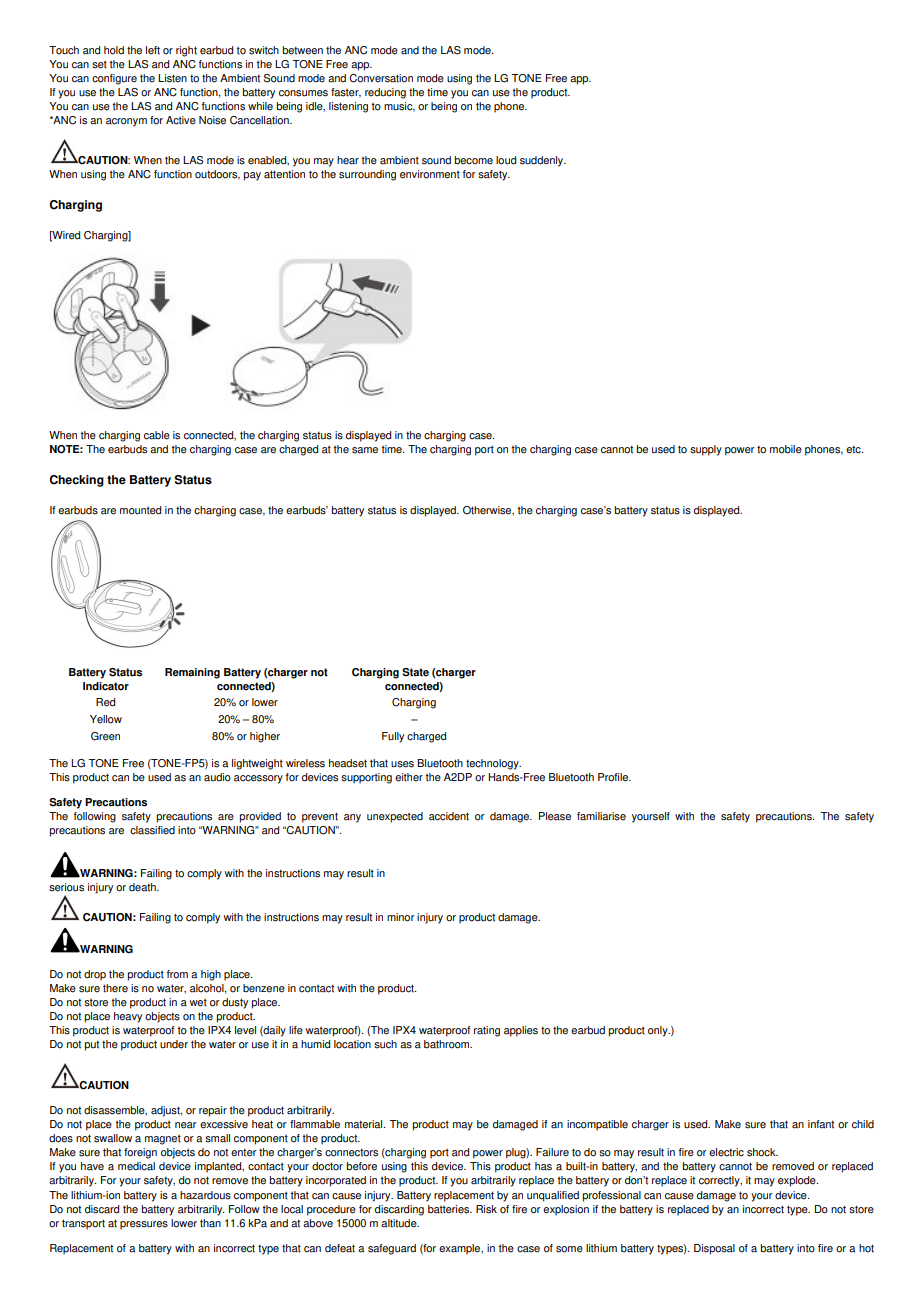 The width and height of the page is (924, 1308). What do you see at coordinates (798, 1181) in the page?
I see `explode` at bounding box center [798, 1181].
